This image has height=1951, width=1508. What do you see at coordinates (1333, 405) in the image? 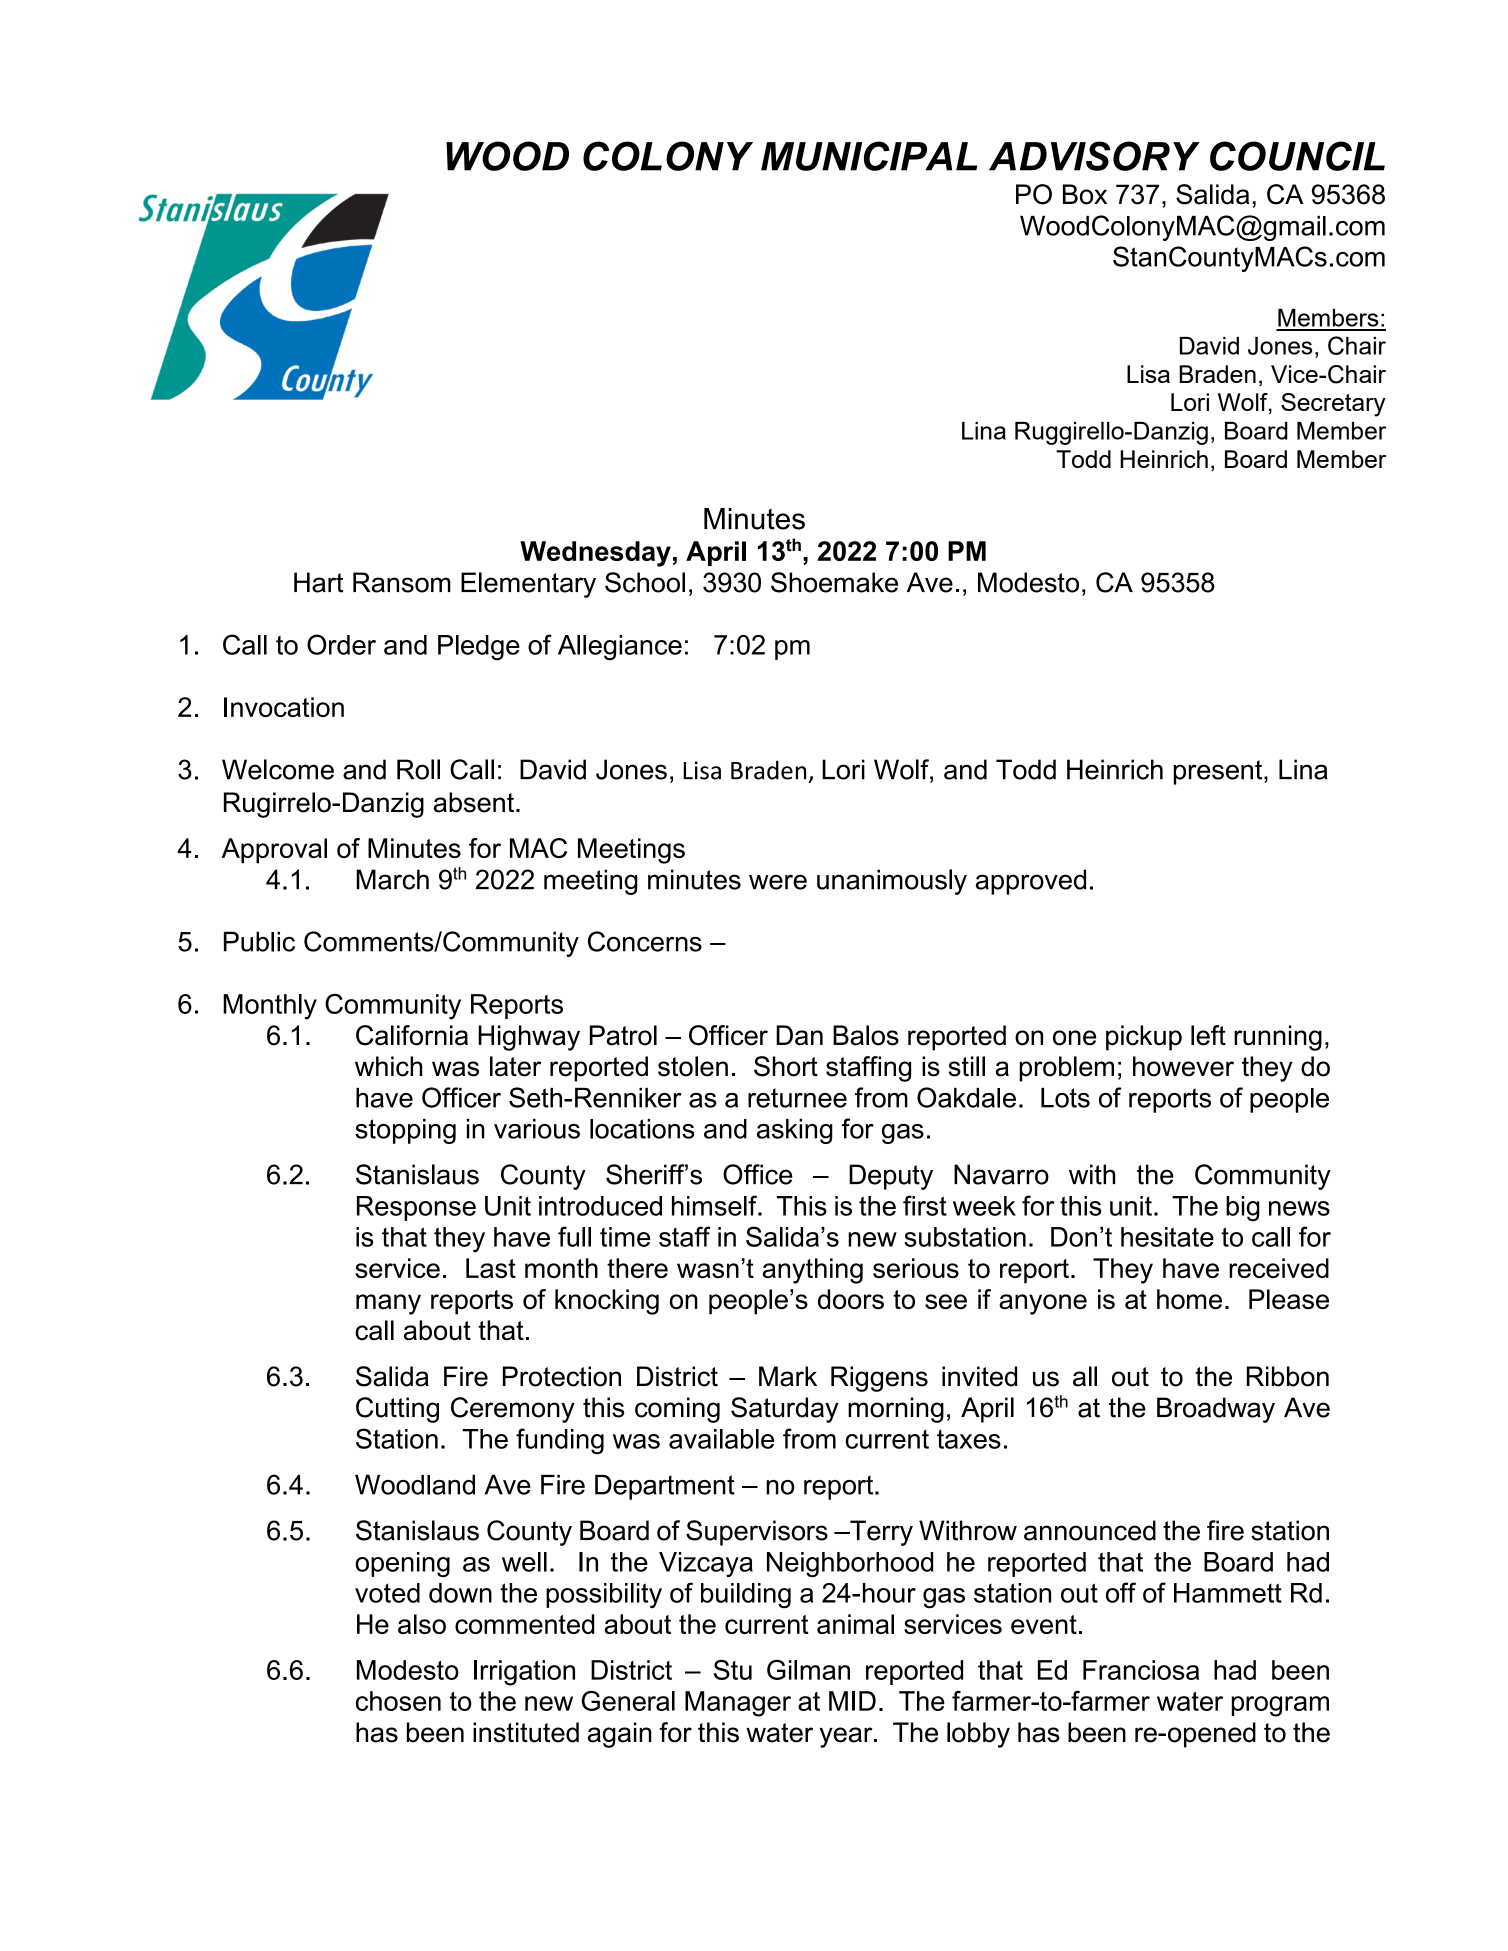
I see `Secretary` at bounding box center [1333, 405].
